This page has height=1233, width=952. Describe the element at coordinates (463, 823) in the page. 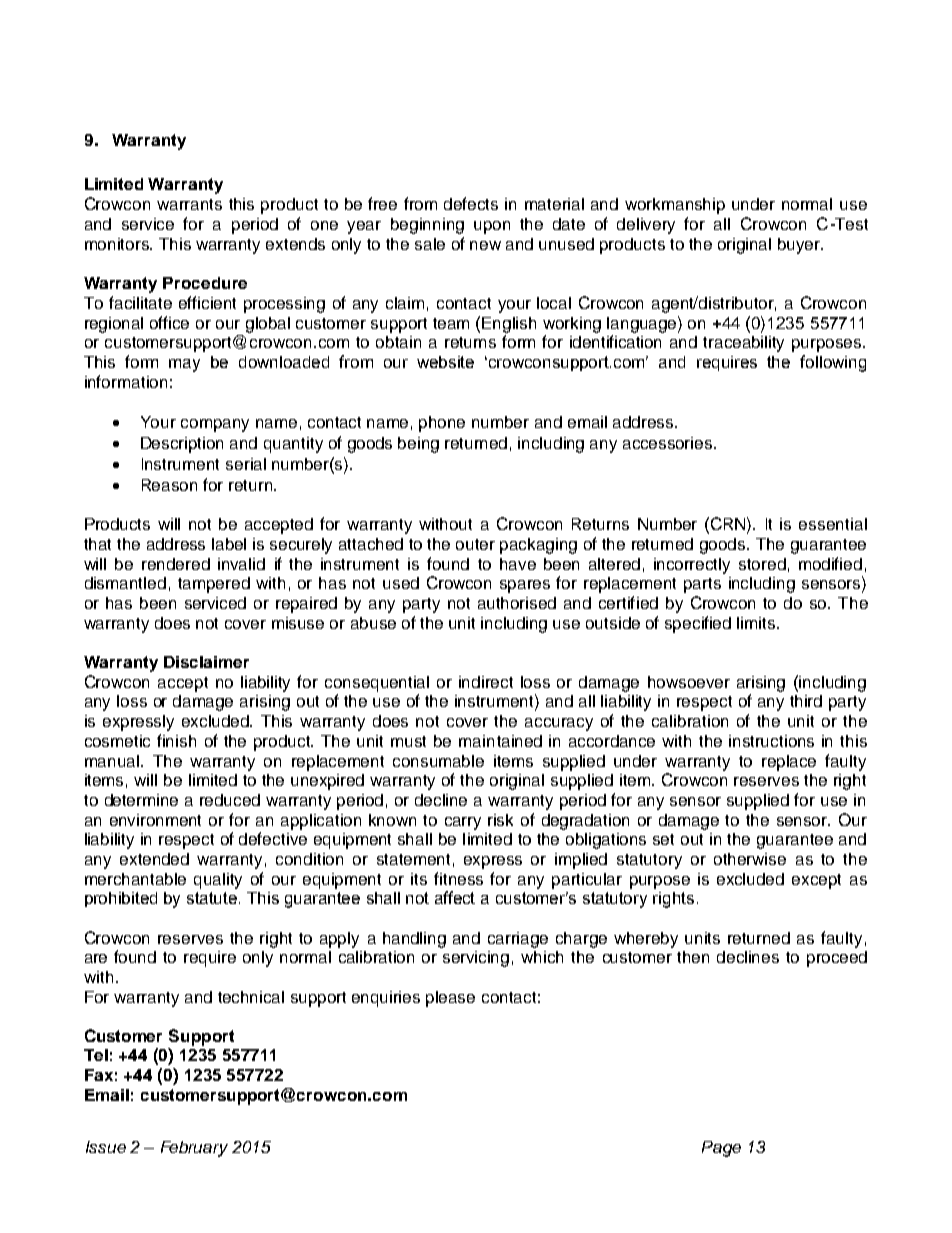

I see `carry` at that location.
